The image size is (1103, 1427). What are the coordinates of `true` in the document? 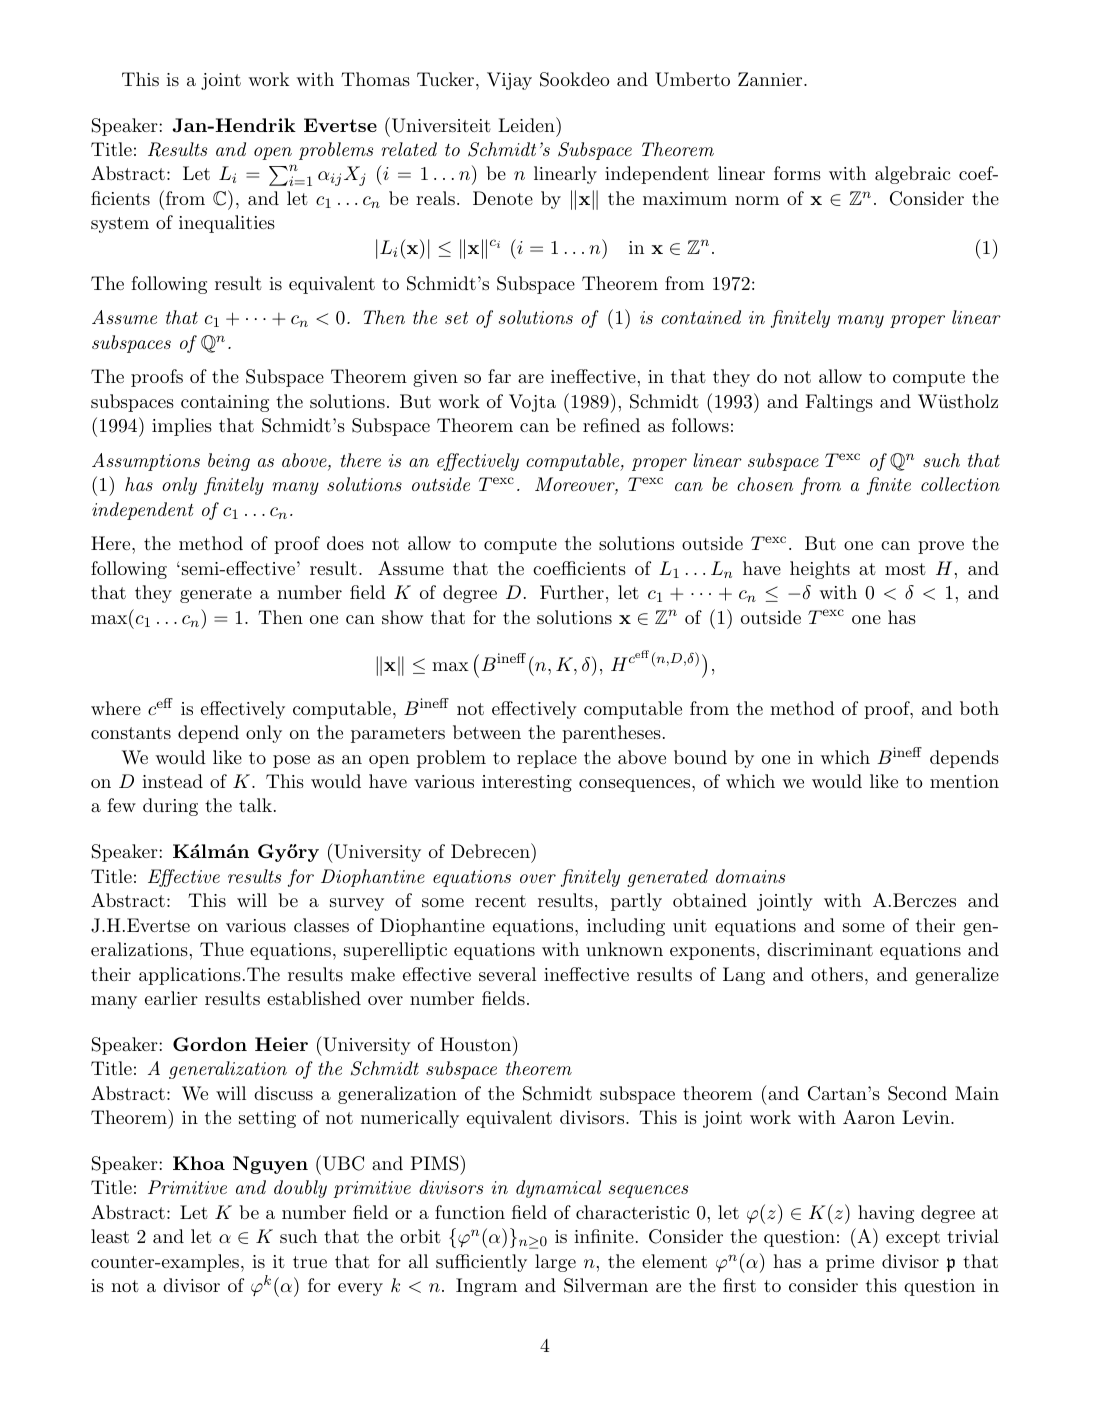 It's located at (310, 1262).
